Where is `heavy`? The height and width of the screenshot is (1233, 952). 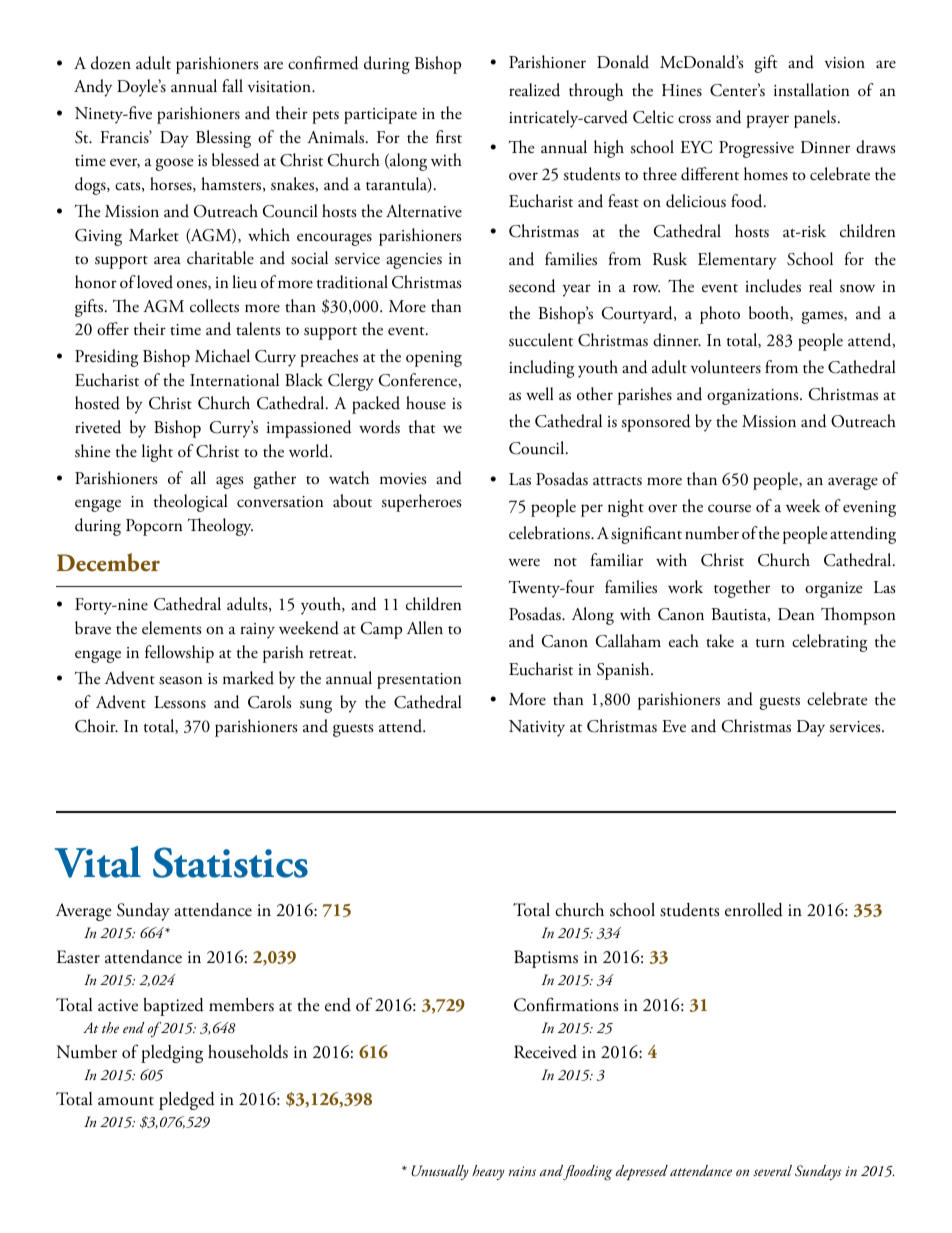
heavy is located at coordinates (488, 1172).
